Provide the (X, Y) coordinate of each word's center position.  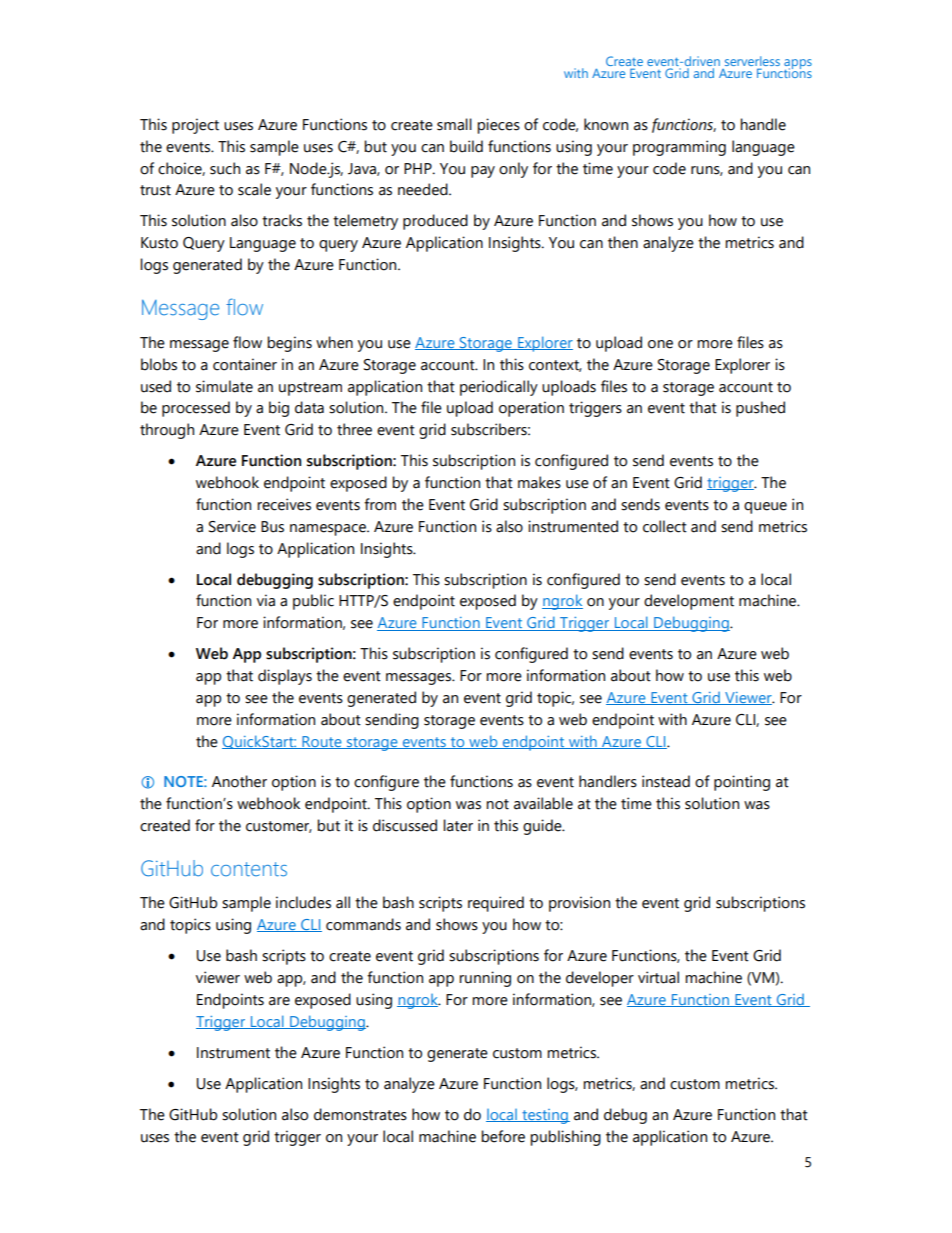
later (458, 825)
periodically (499, 388)
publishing (565, 1138)
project (195, 126)
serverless (752, 62)
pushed (760, 409)
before (503, 1136)
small (454, 124)
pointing (742, 783)
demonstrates (360, 1114)
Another (239, 781)
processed (196, 409)
